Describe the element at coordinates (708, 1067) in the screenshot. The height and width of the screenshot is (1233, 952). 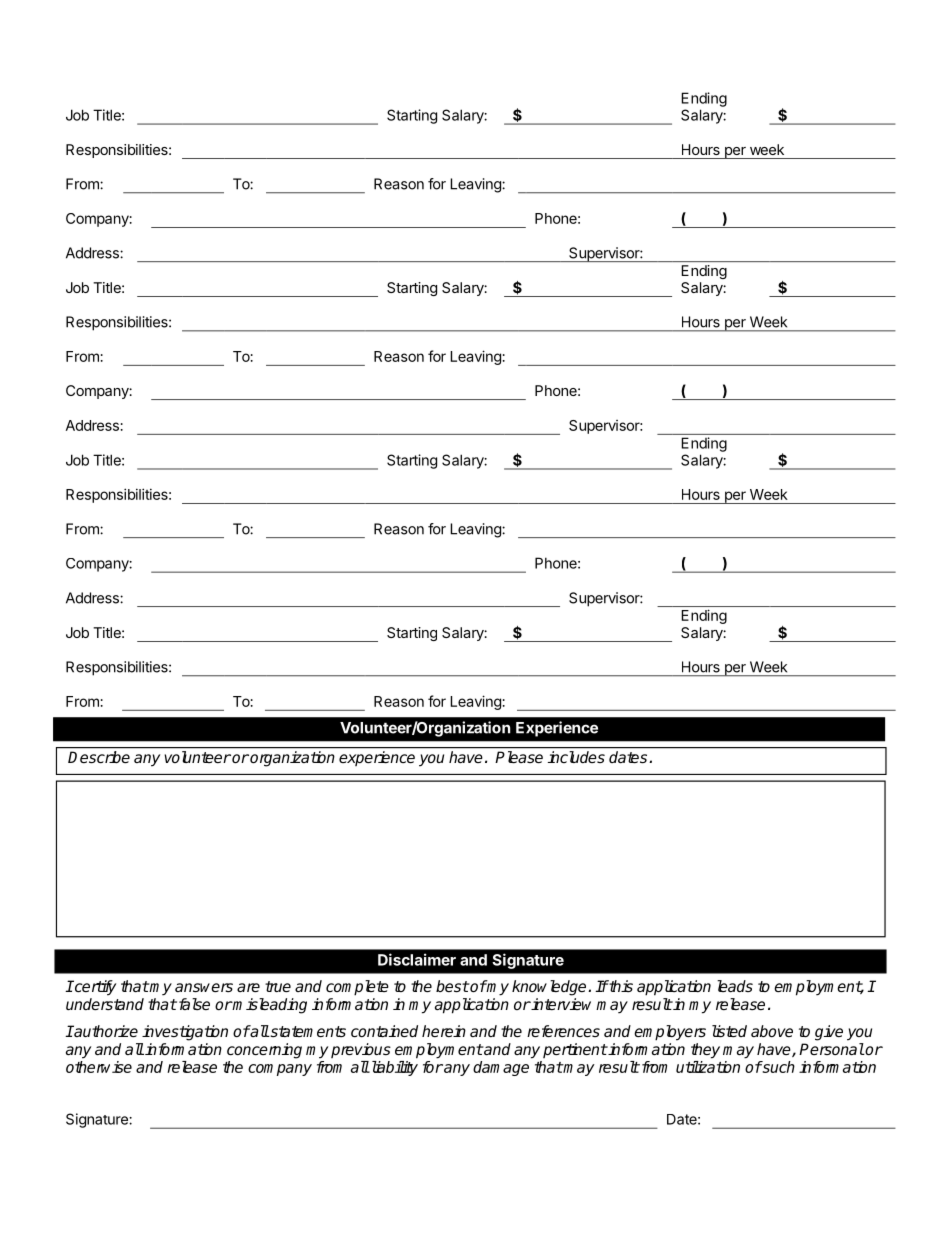
I see `utilization` at that location.
